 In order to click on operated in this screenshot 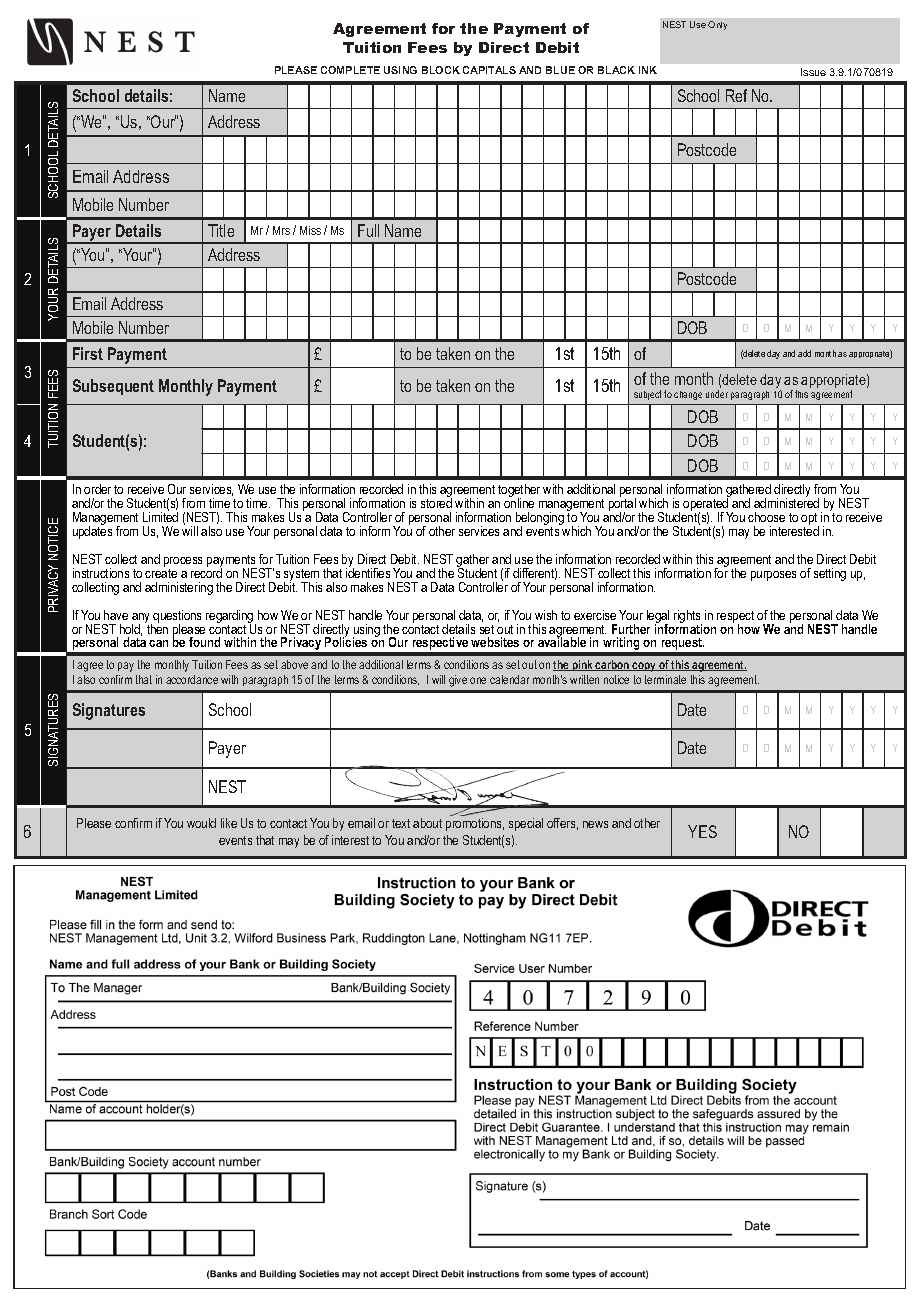, I will do `click(706, 504)`.
